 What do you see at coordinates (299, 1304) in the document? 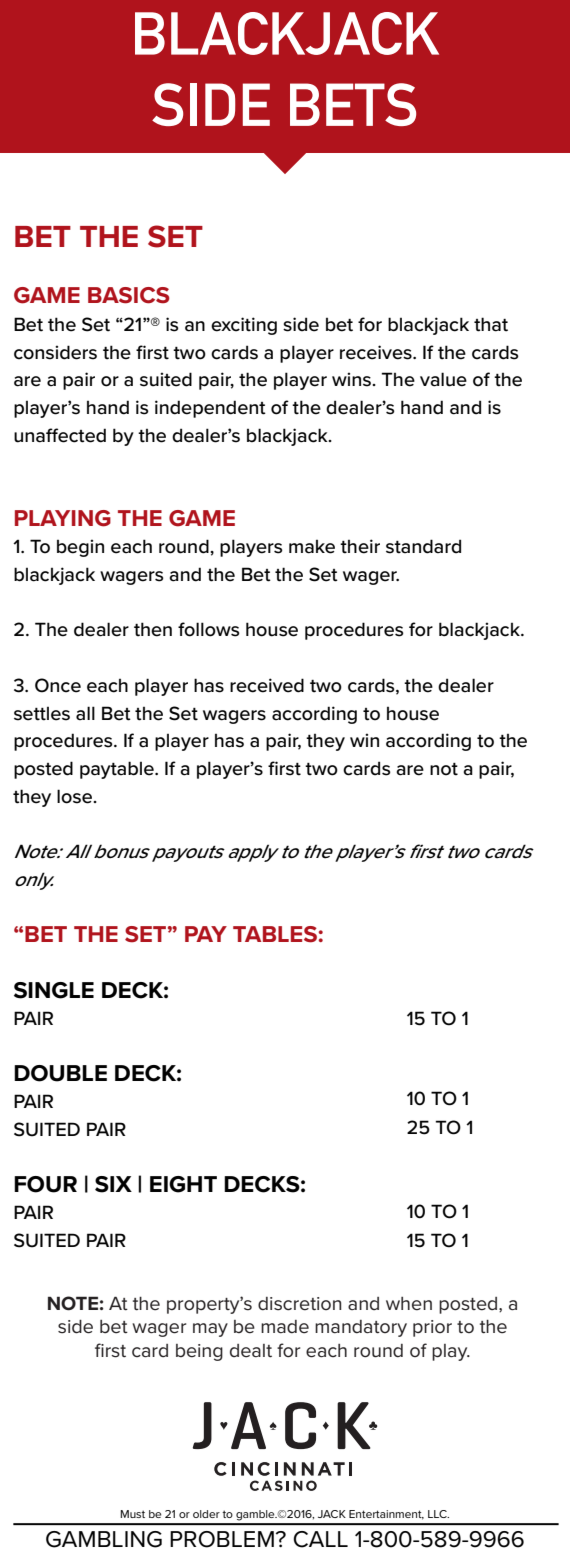
I see `discretion` at bounding box center [299, 1304].
